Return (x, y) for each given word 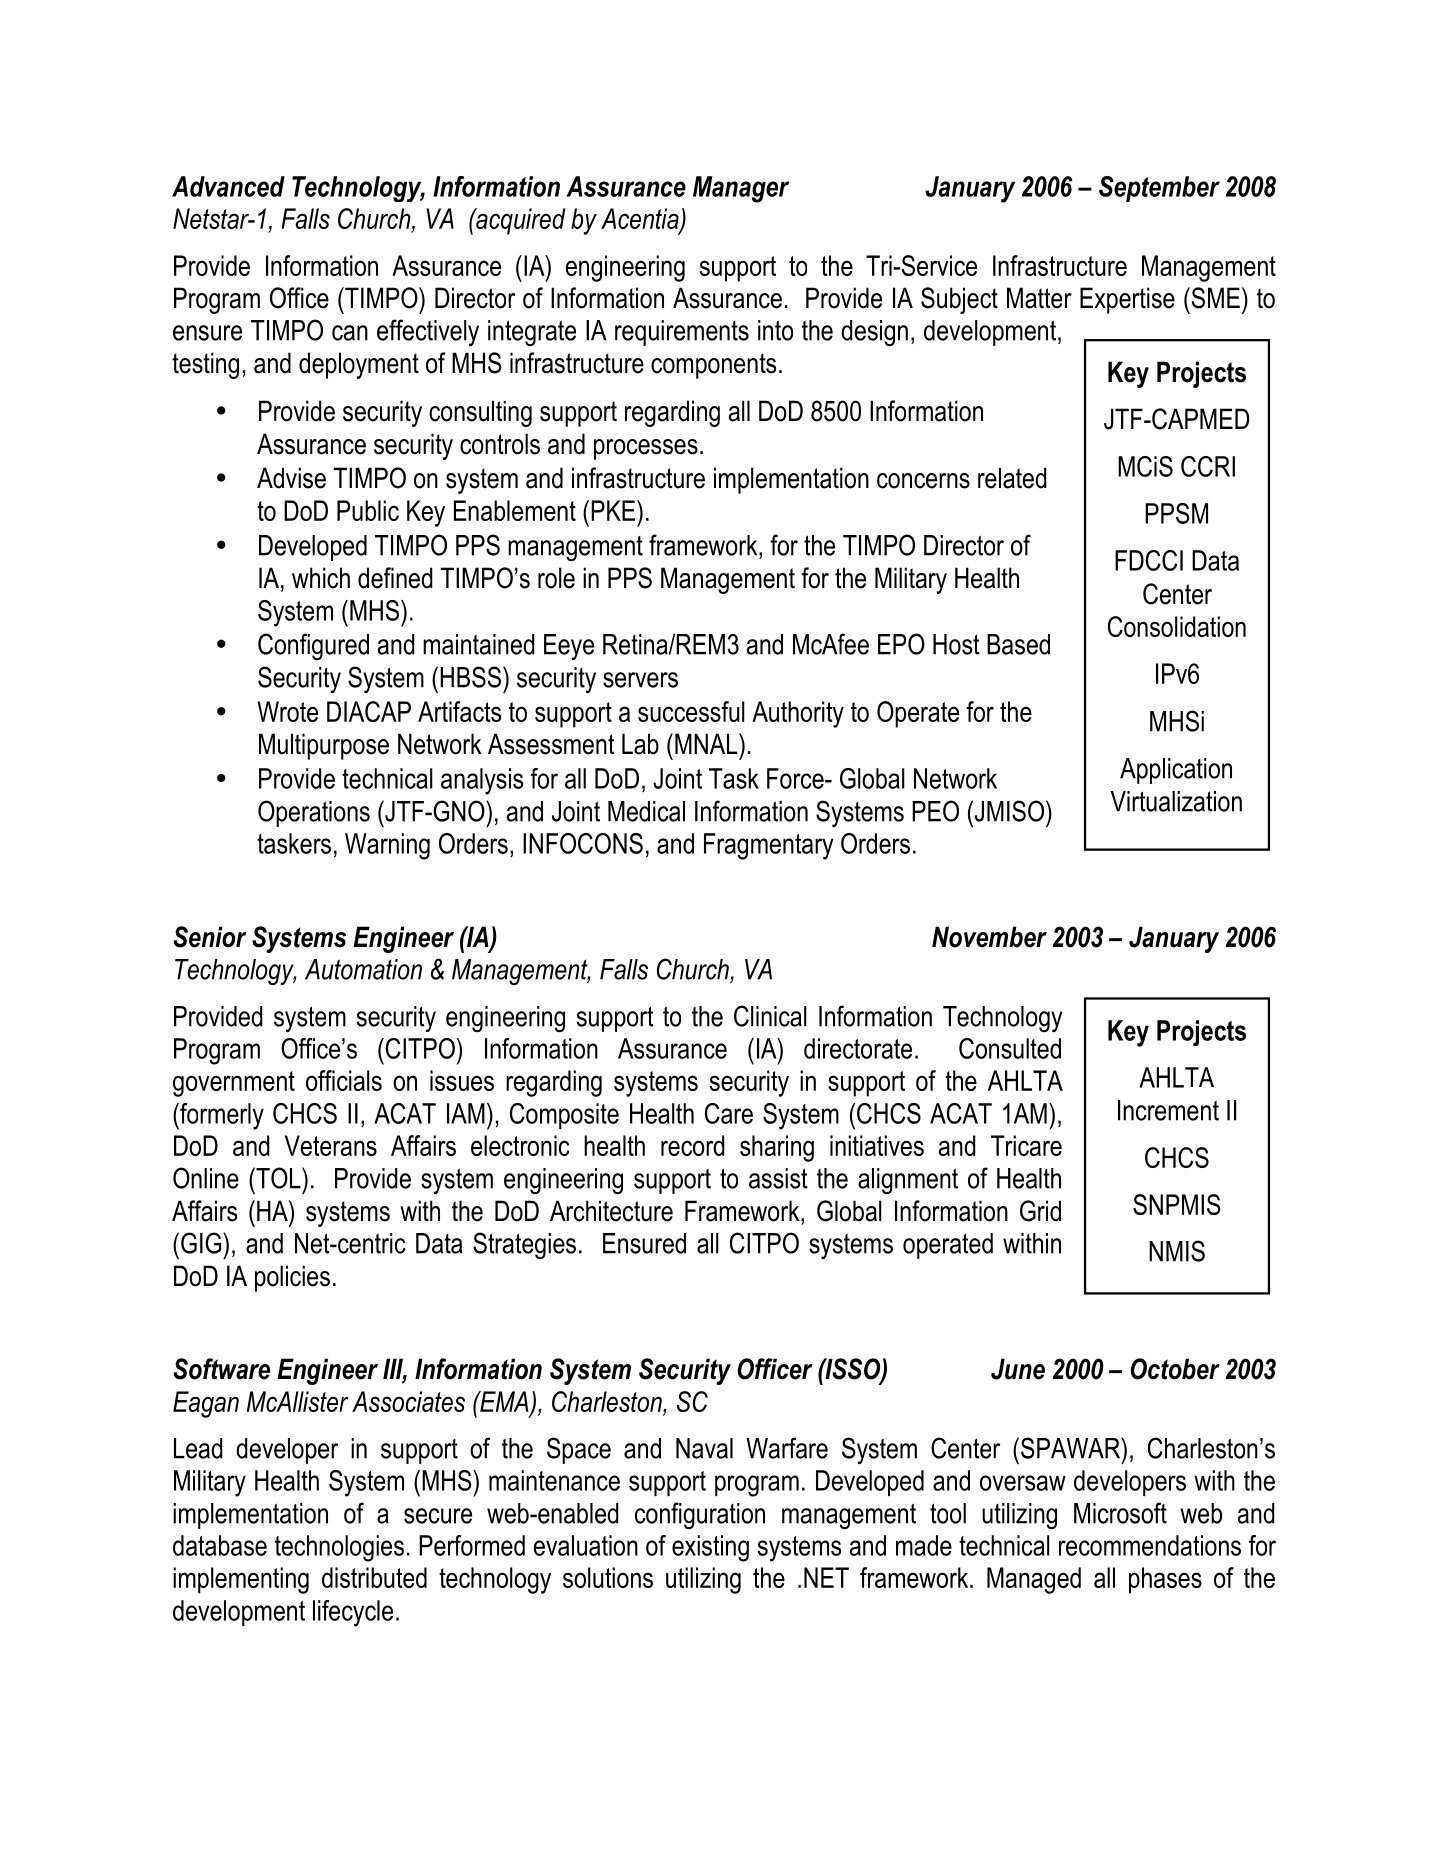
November (989, 937)
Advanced (228, 186)
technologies (339, 1548)
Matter (1039, 298)
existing (710, 1548)
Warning (387, 846)
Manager (741, 189)
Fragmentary (769, 846)
